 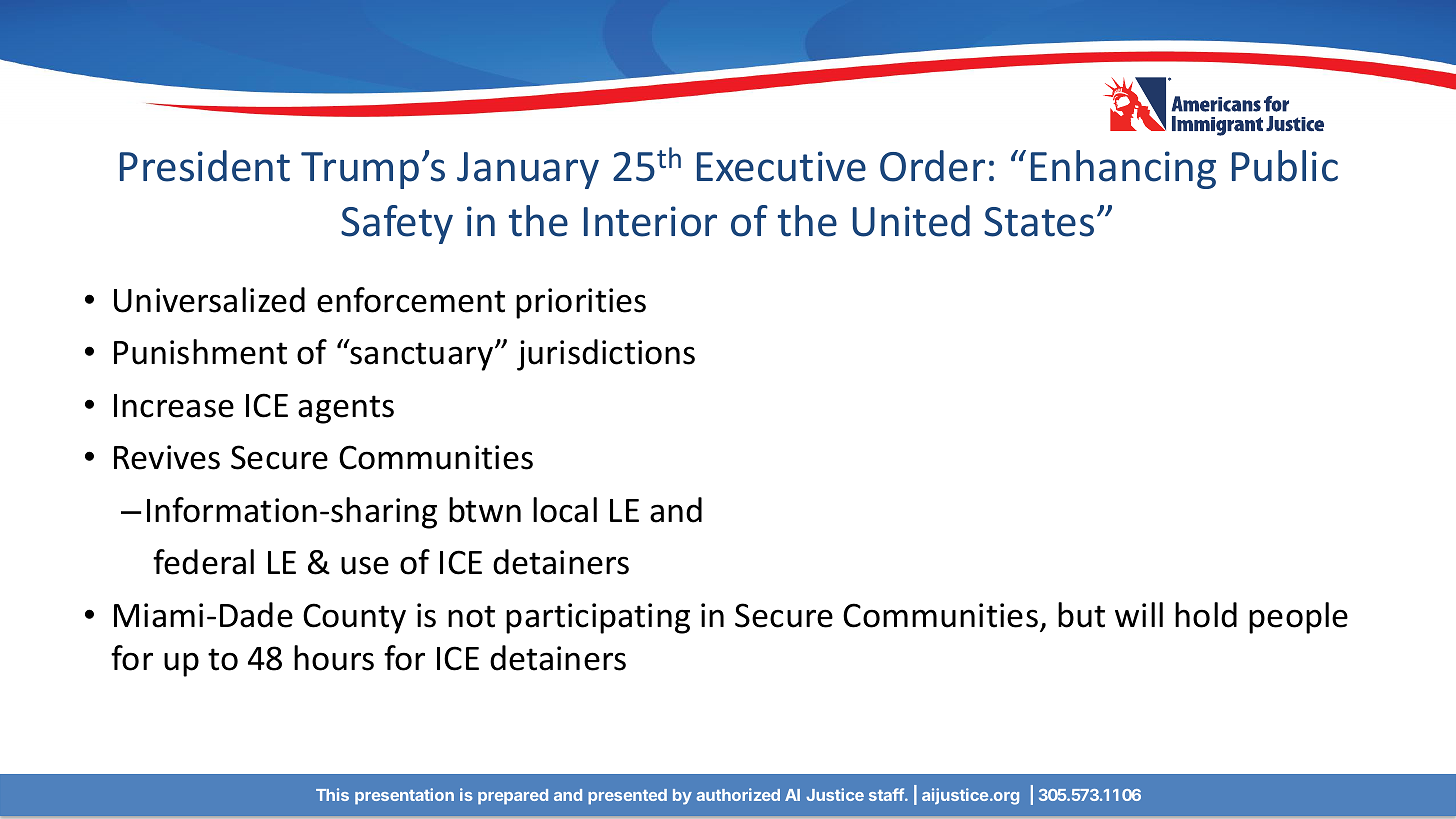 What do you see at coordinates (1139, 614) in the screenshot?
I see `will` at bounding box center [1139, 614].
